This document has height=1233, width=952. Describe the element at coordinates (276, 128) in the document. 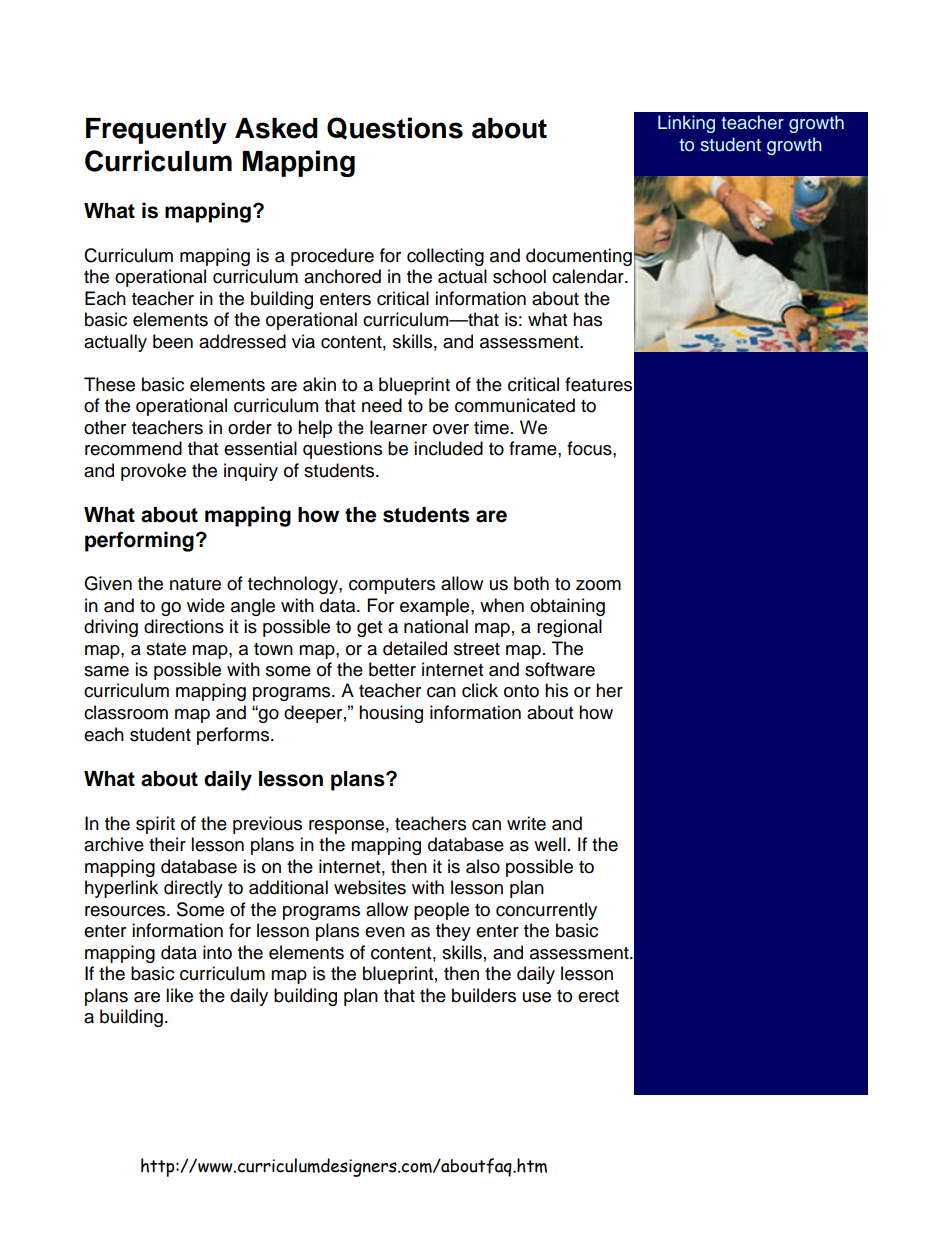

I see `Asked` at that location.
